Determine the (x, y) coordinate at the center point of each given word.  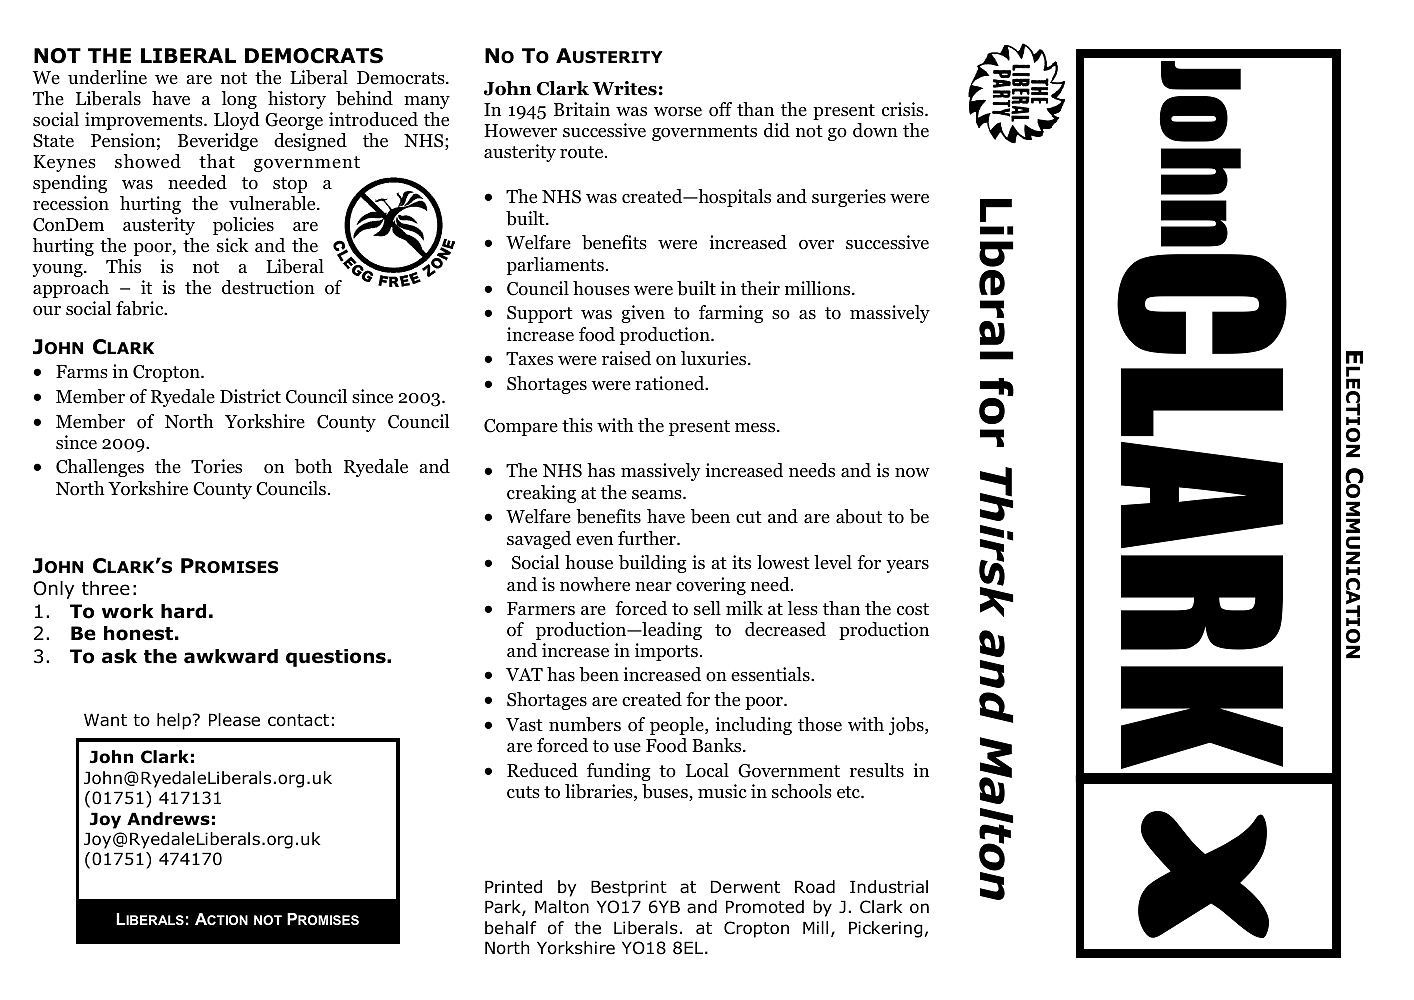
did (777, 130)
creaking (541, 494)
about (859, 516)
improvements (145, 121)
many (427, 102)
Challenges (100, 468)
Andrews (168, 819)
